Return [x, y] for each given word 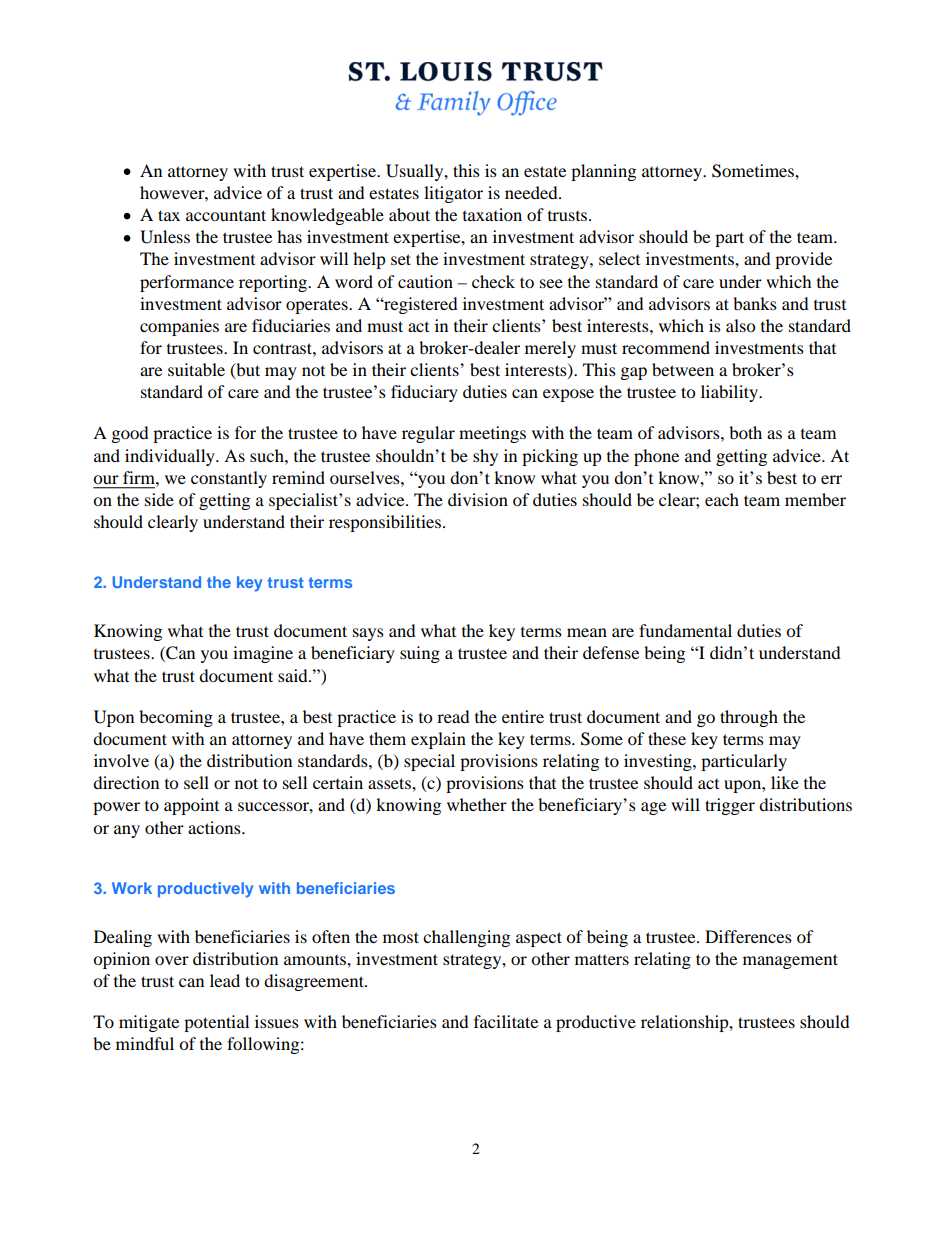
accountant [226, 215]
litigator [453, 194]
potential [216, 1023]
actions [215, 827]
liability [730, 393]
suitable [196, 369]
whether [477, 804]
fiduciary [424, 393]
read [453, 716]
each [722, 499]
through [749, 718]
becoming [176, 718]
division [478, 499]
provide [803, 260]
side [159, 499]
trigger [730, 806]
